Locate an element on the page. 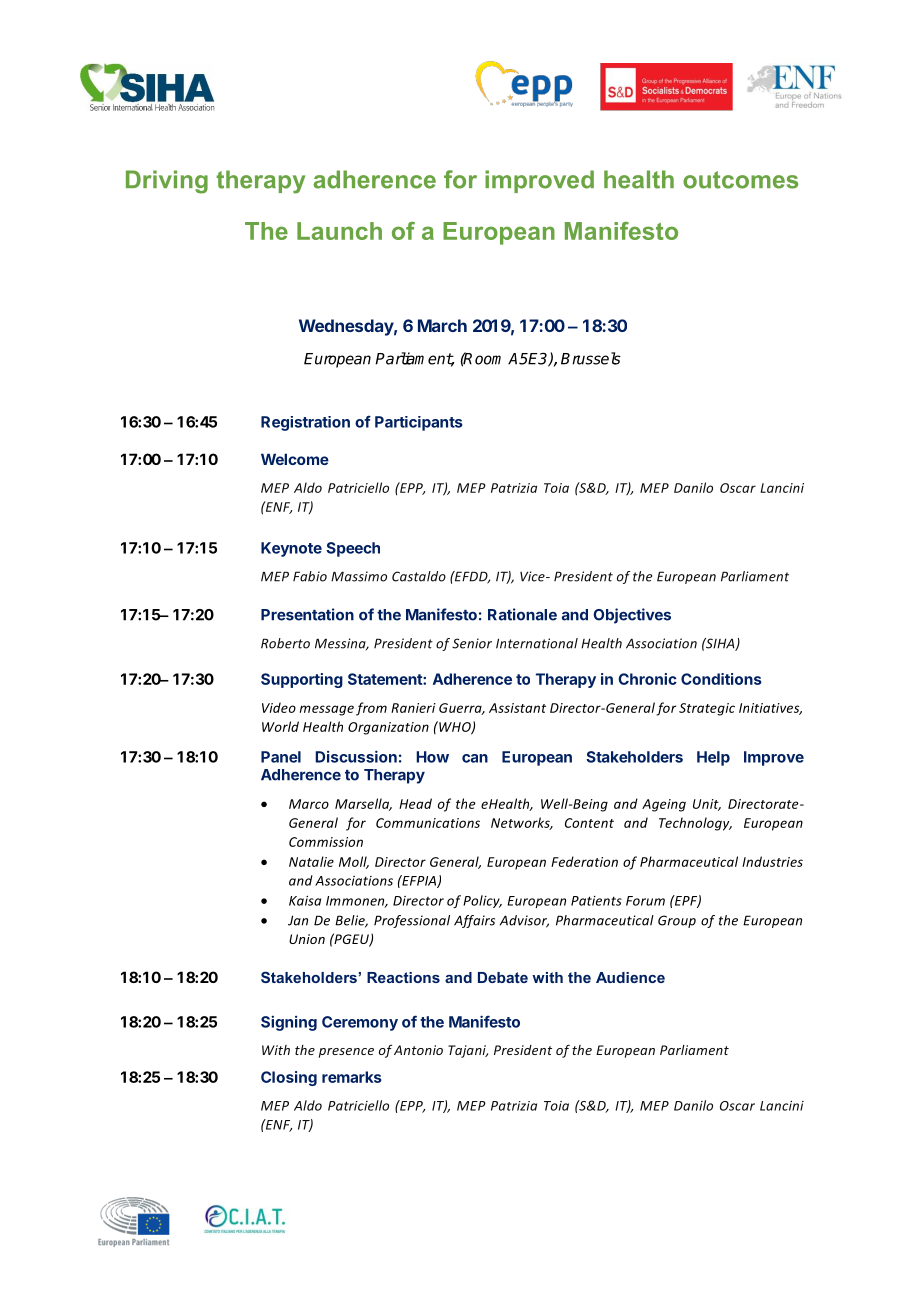  Participants is located at coordinates (419, 423).
